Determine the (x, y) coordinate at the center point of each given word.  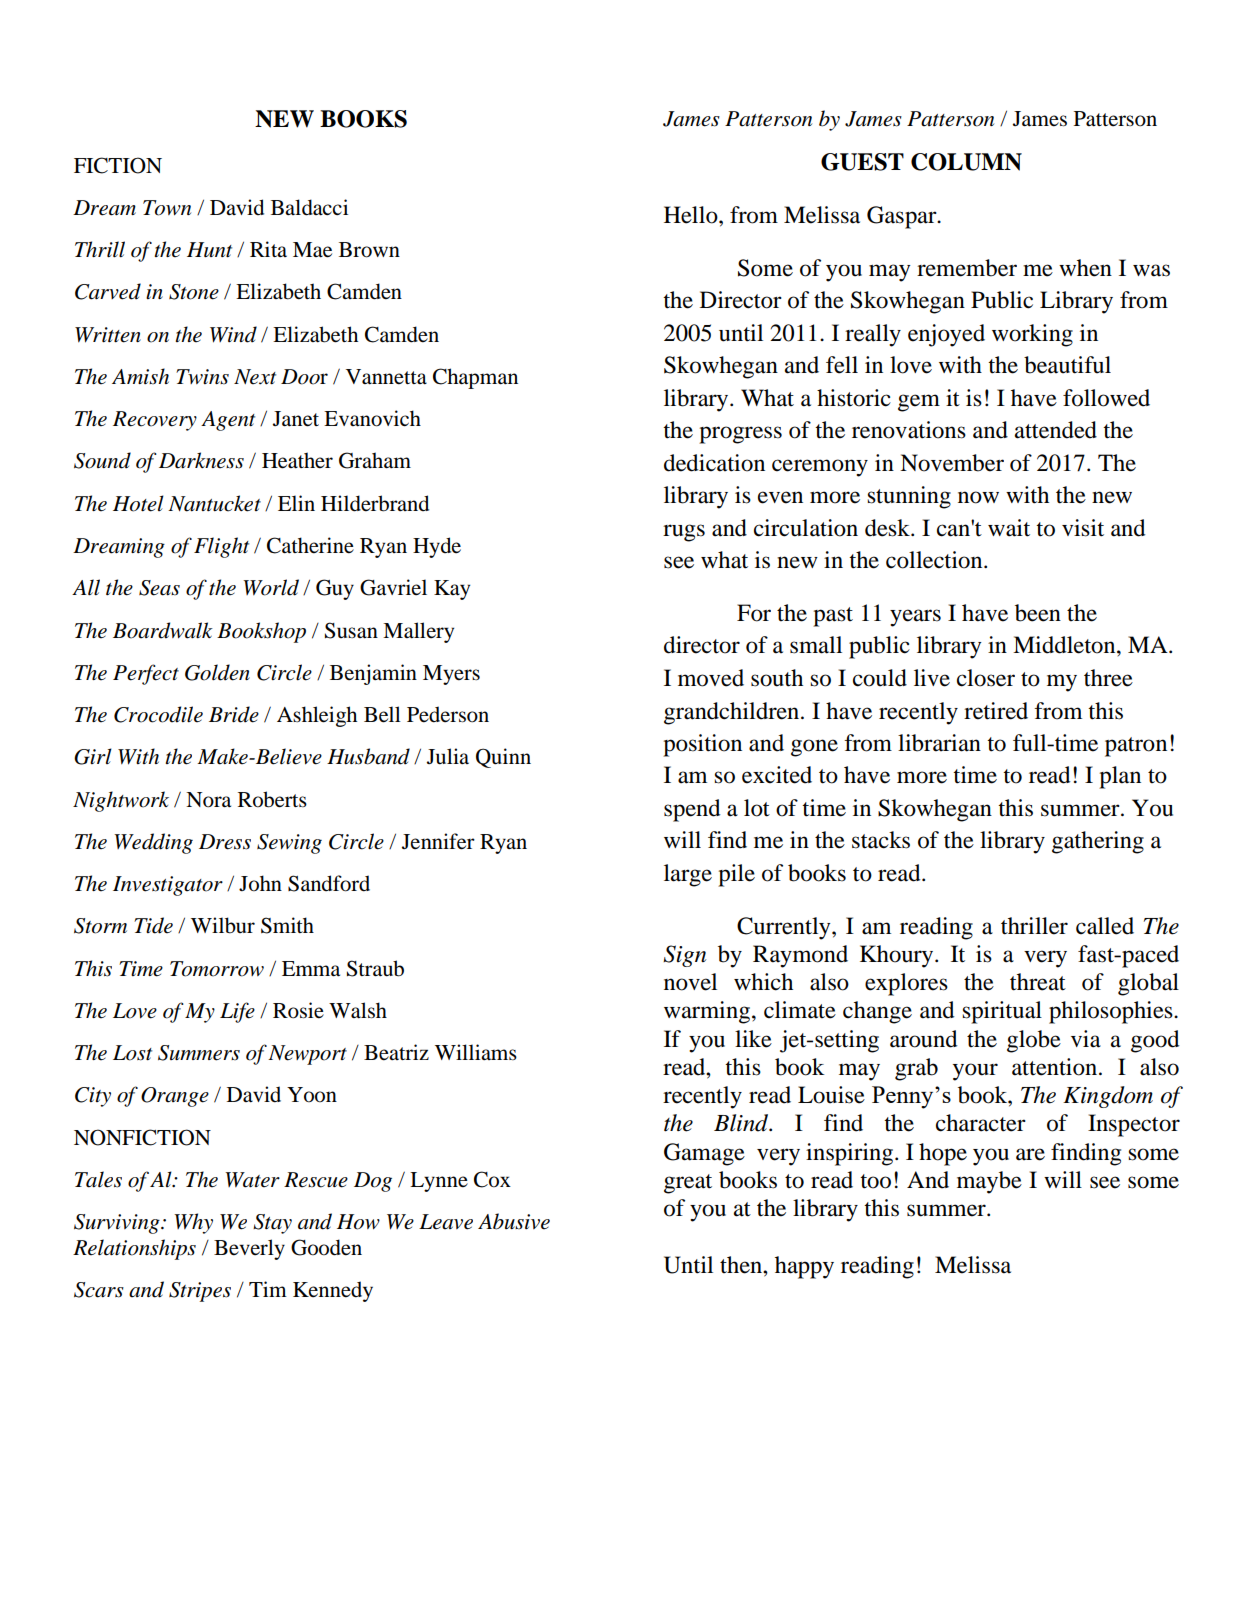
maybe (989, 1182)
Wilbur (223, 925)
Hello (692, 215)
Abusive (514, 1221)
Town (167, 208)
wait (1009, 528)
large (688, 875)
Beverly (249, 1249)
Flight (221, 547)
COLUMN (966, 162)
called (1105, 926)
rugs (684, 533)
